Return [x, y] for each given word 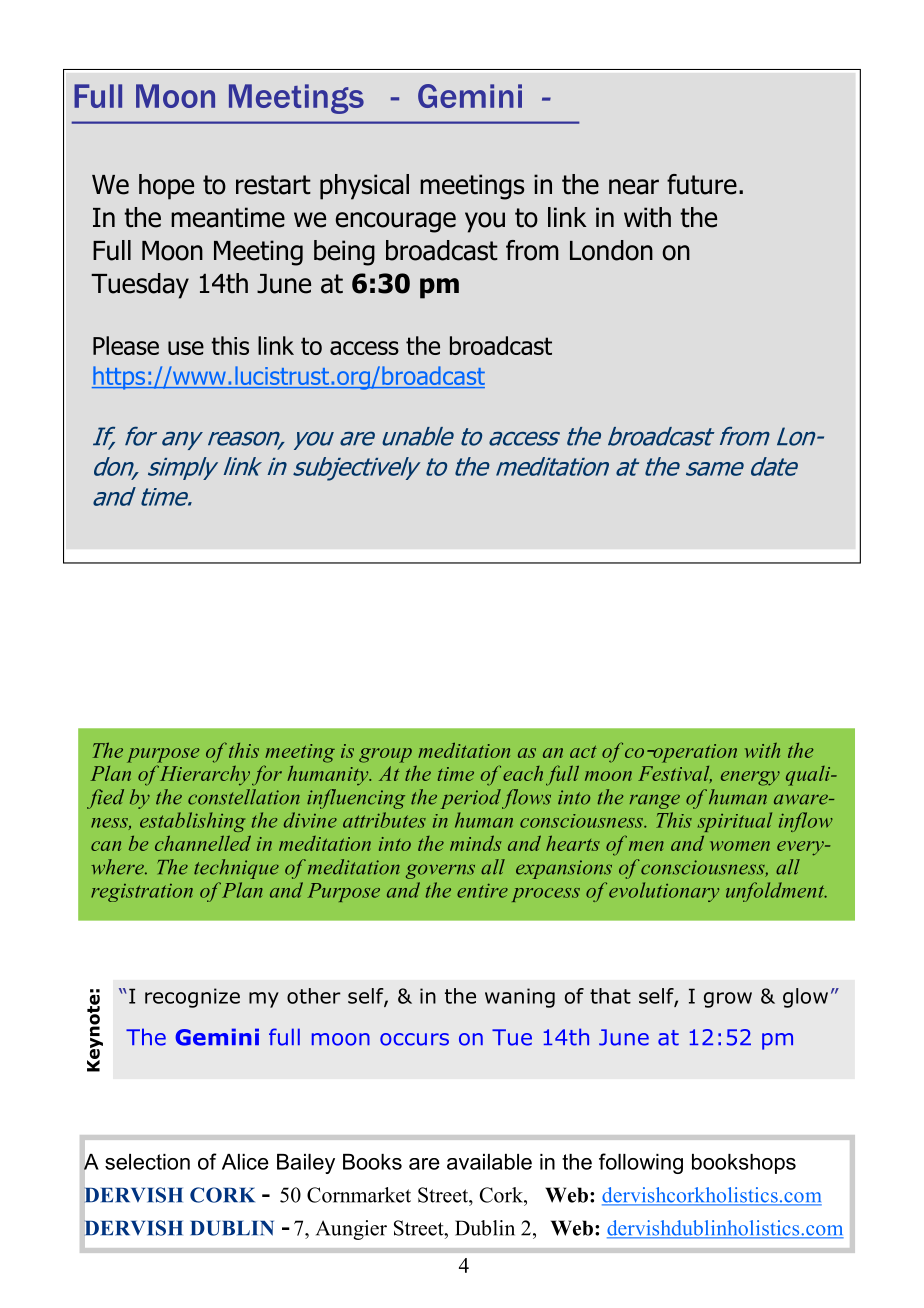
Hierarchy [205, 776]
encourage [396, 222]
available [489, 1162]
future [702, 184]
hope [166, 187]
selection [147, 1162]
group [385, 755]
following [641, 1163]
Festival [675, 774]
